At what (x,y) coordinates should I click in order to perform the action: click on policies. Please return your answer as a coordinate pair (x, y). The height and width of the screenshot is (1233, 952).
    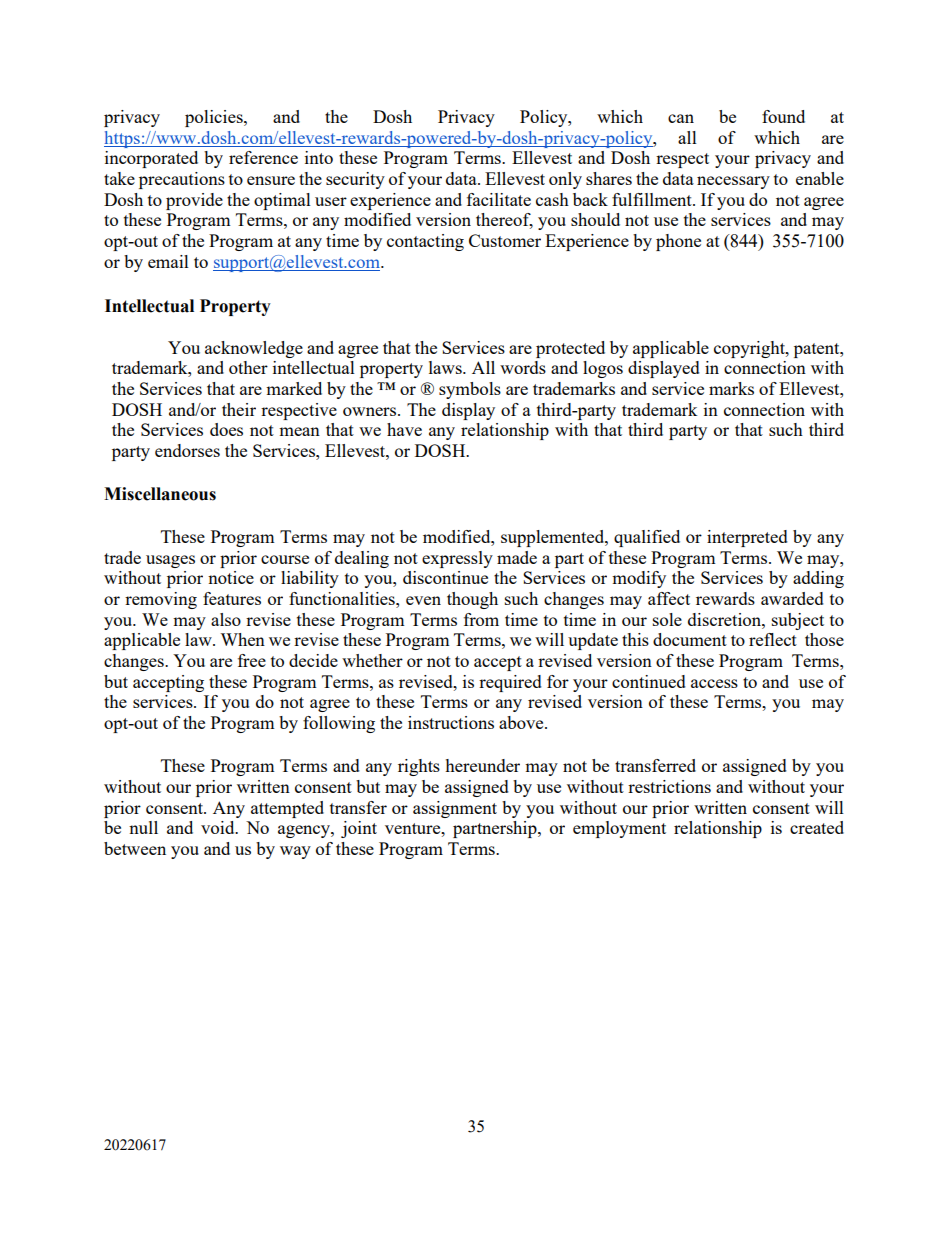
    Looking at the image, I should click on (215, 118).
